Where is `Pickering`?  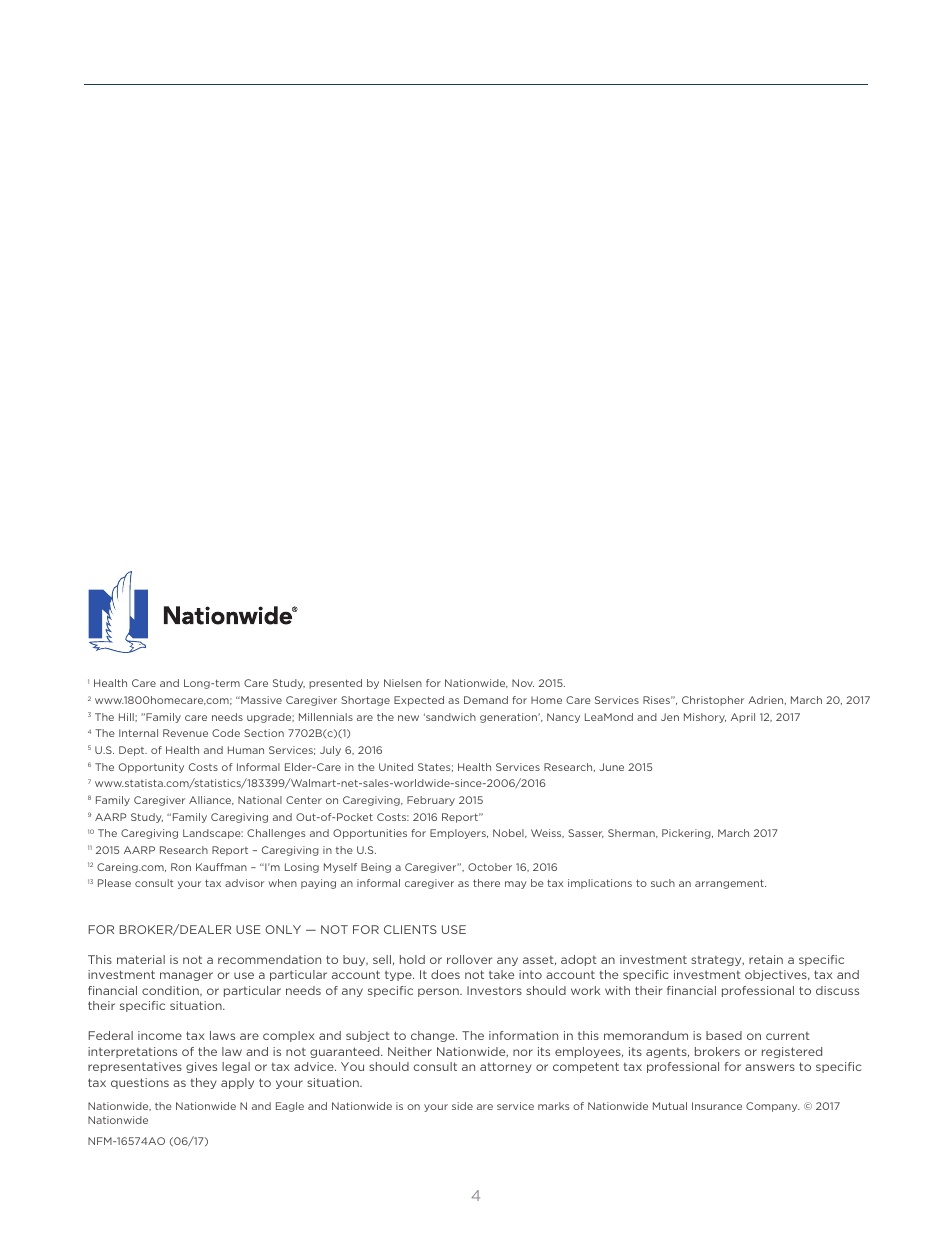
Pickering is located at coordinates (687, 834).
